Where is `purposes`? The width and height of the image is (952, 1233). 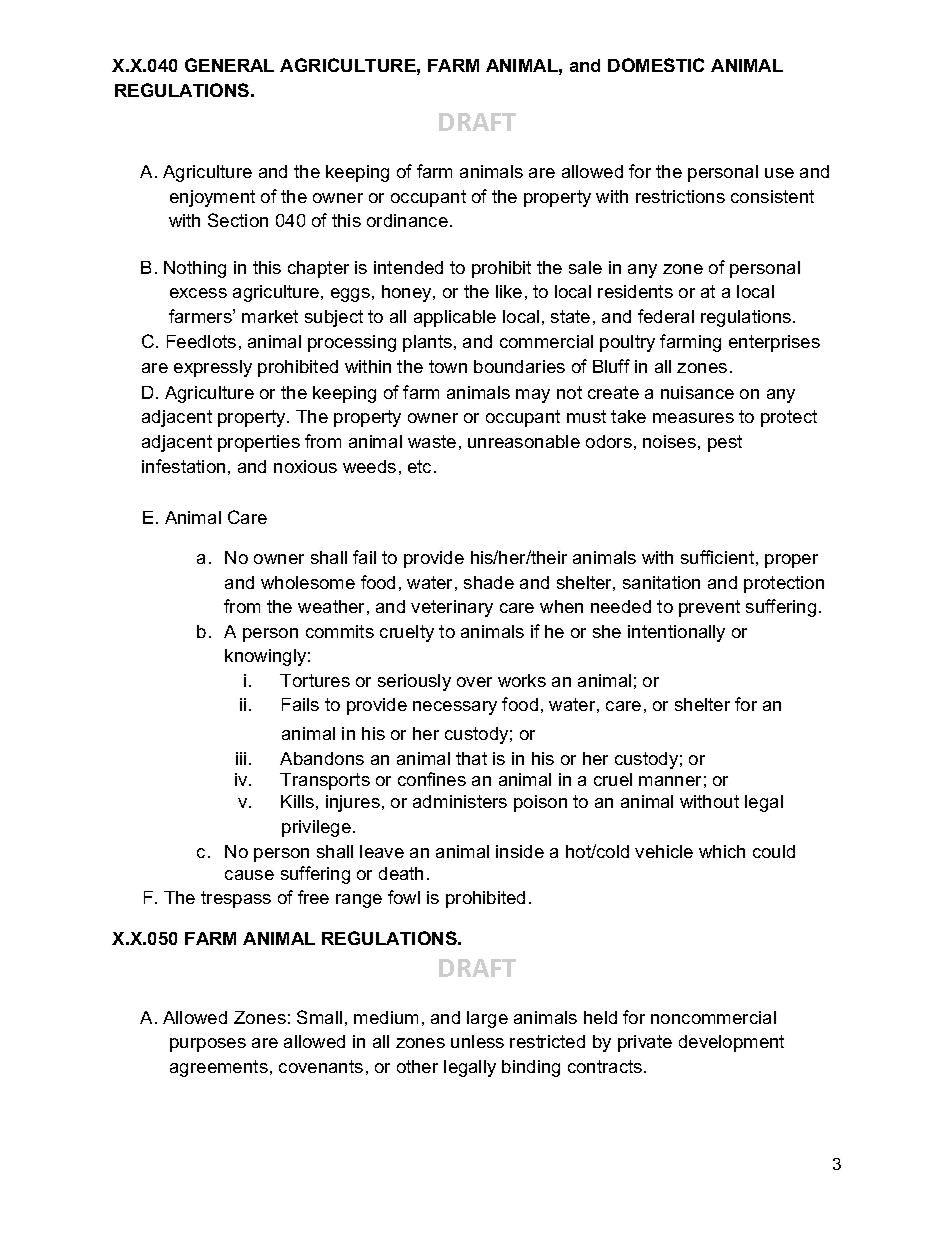
purposes is located at coordinates (208, 1045).
